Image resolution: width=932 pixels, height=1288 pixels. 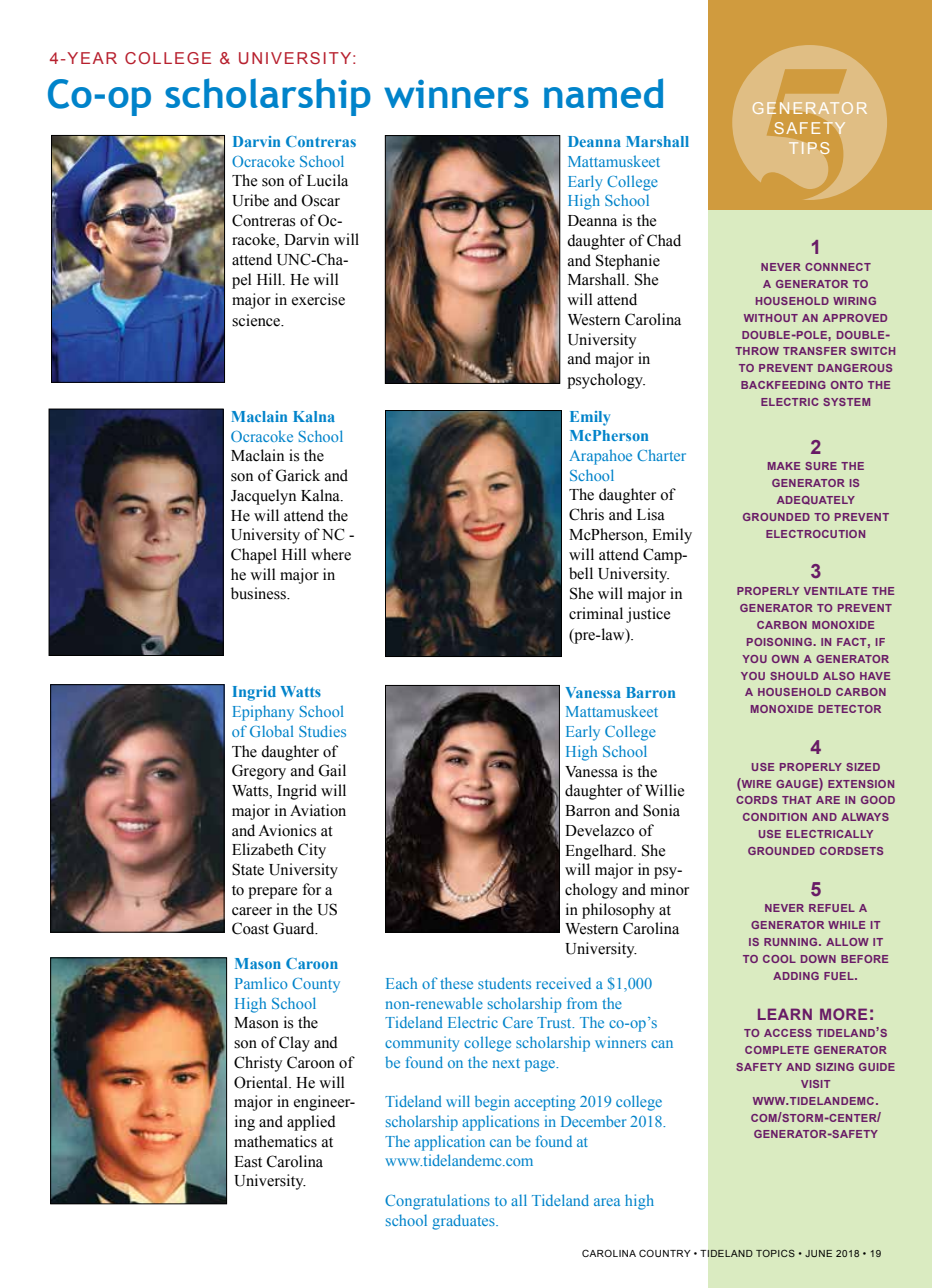 What do you see at coordinates (275, 1141) in the screenshot?
I see `mathematics` at bounding box center [275, 1141].
